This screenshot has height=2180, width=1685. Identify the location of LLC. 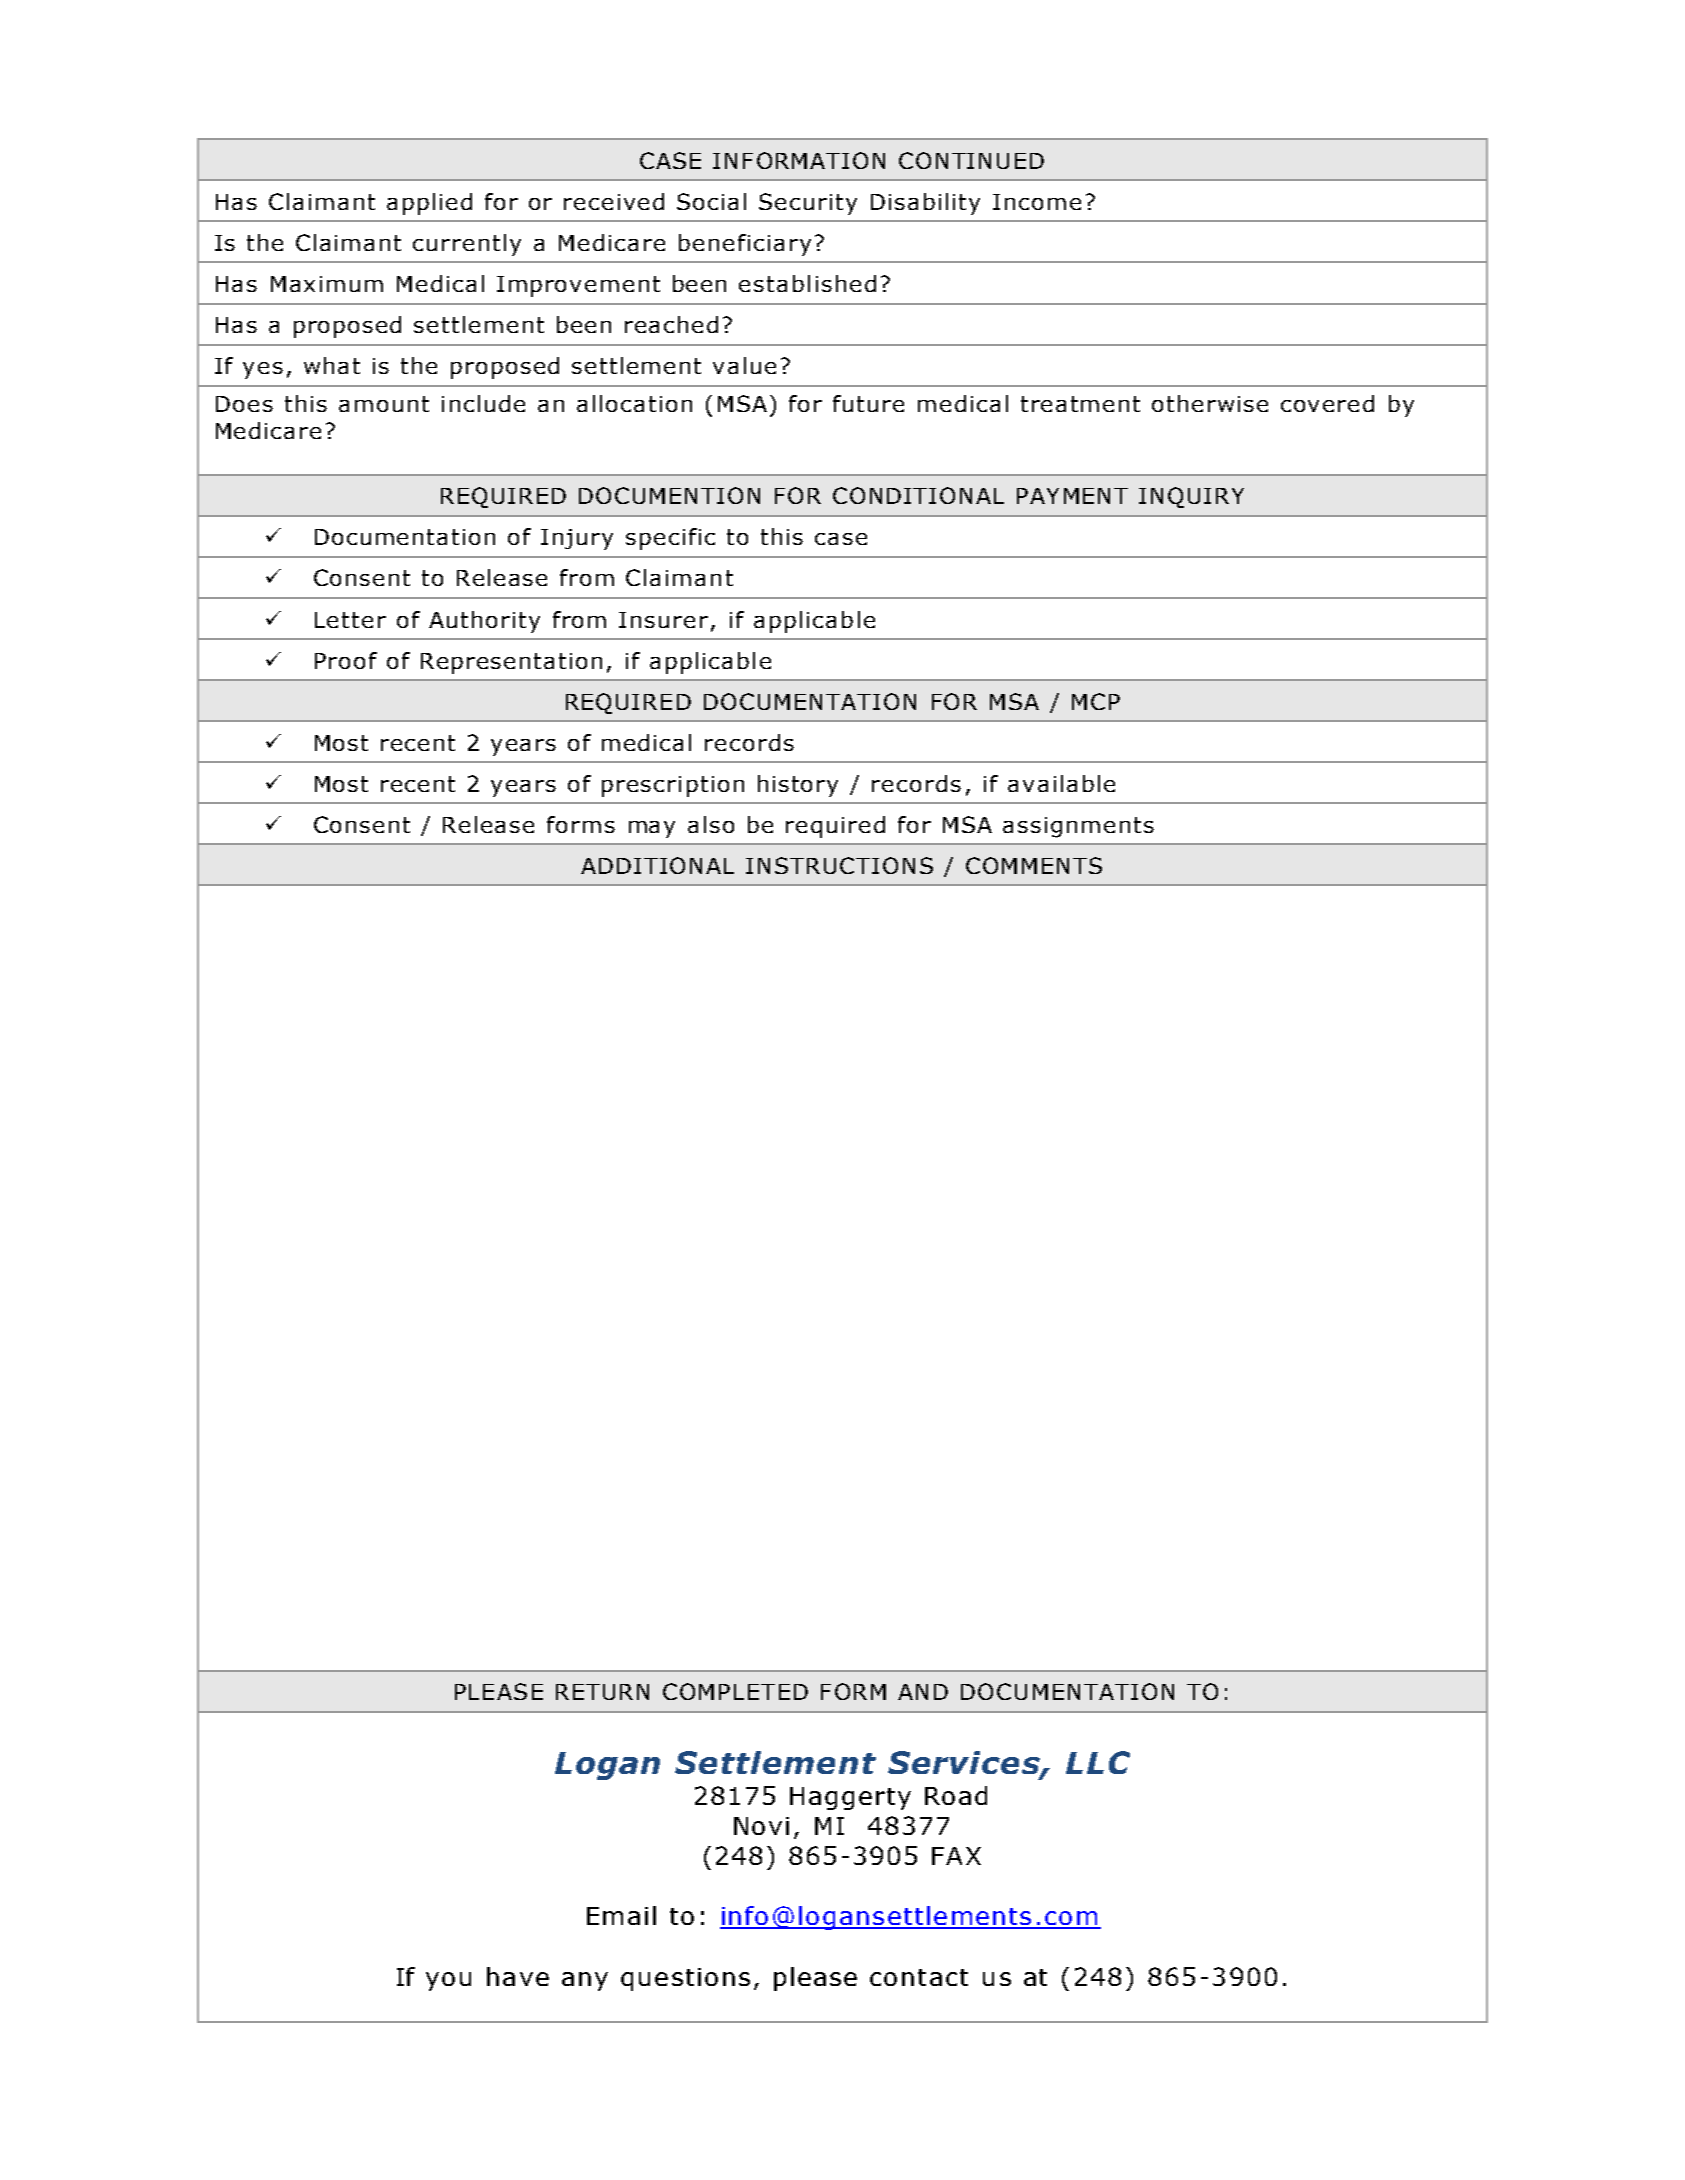
(1098, 1762).
